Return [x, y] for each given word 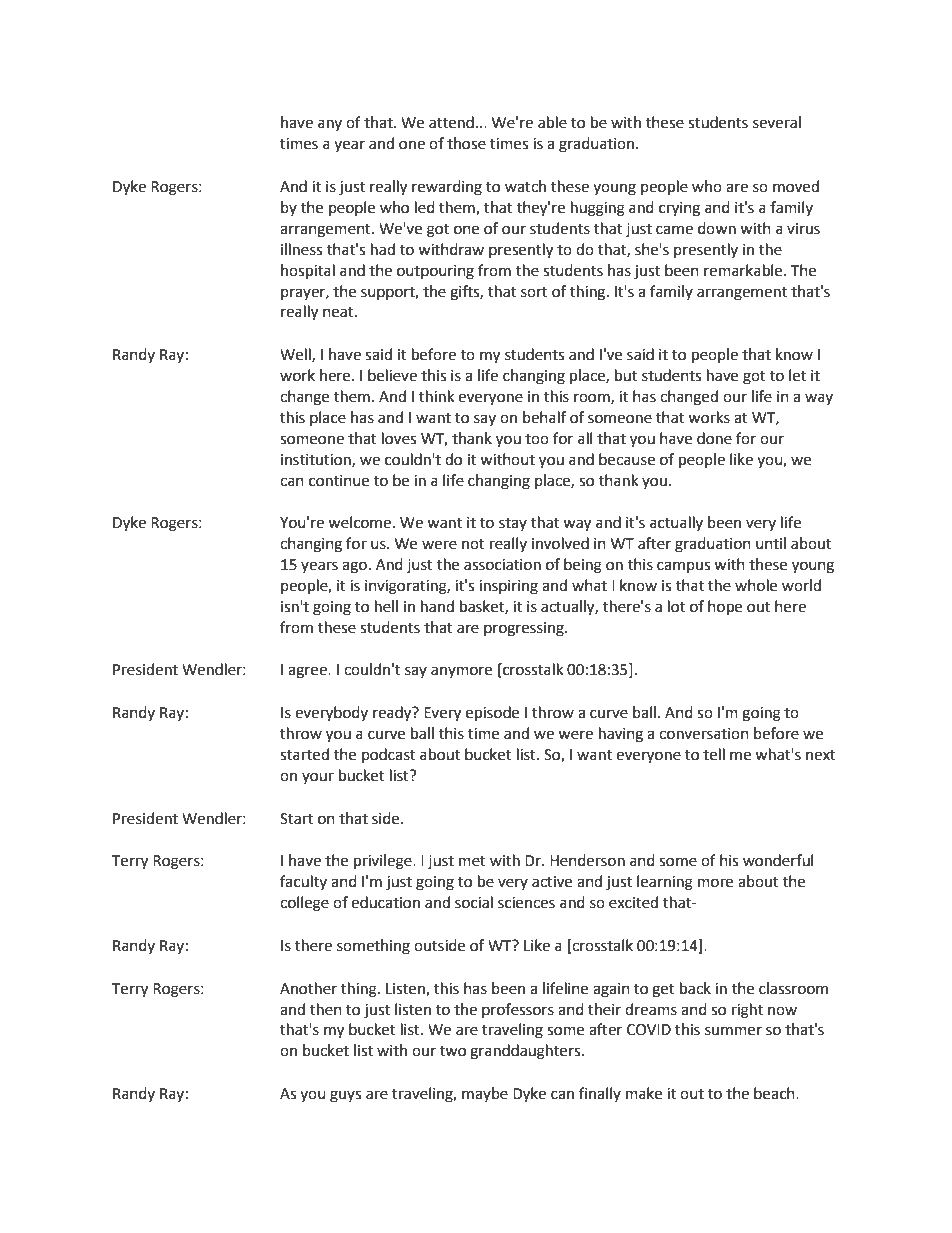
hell [386, 606]
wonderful [778, 860]
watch [525, 186]
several [777, 122]
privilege [384, 862]
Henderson [587, 860]
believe [392, 375]
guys [345, 1096]
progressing [525, 629]
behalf [544, 417]
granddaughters [526, 1052]
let [797, 375]
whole [756, 585]
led [425, 207]
